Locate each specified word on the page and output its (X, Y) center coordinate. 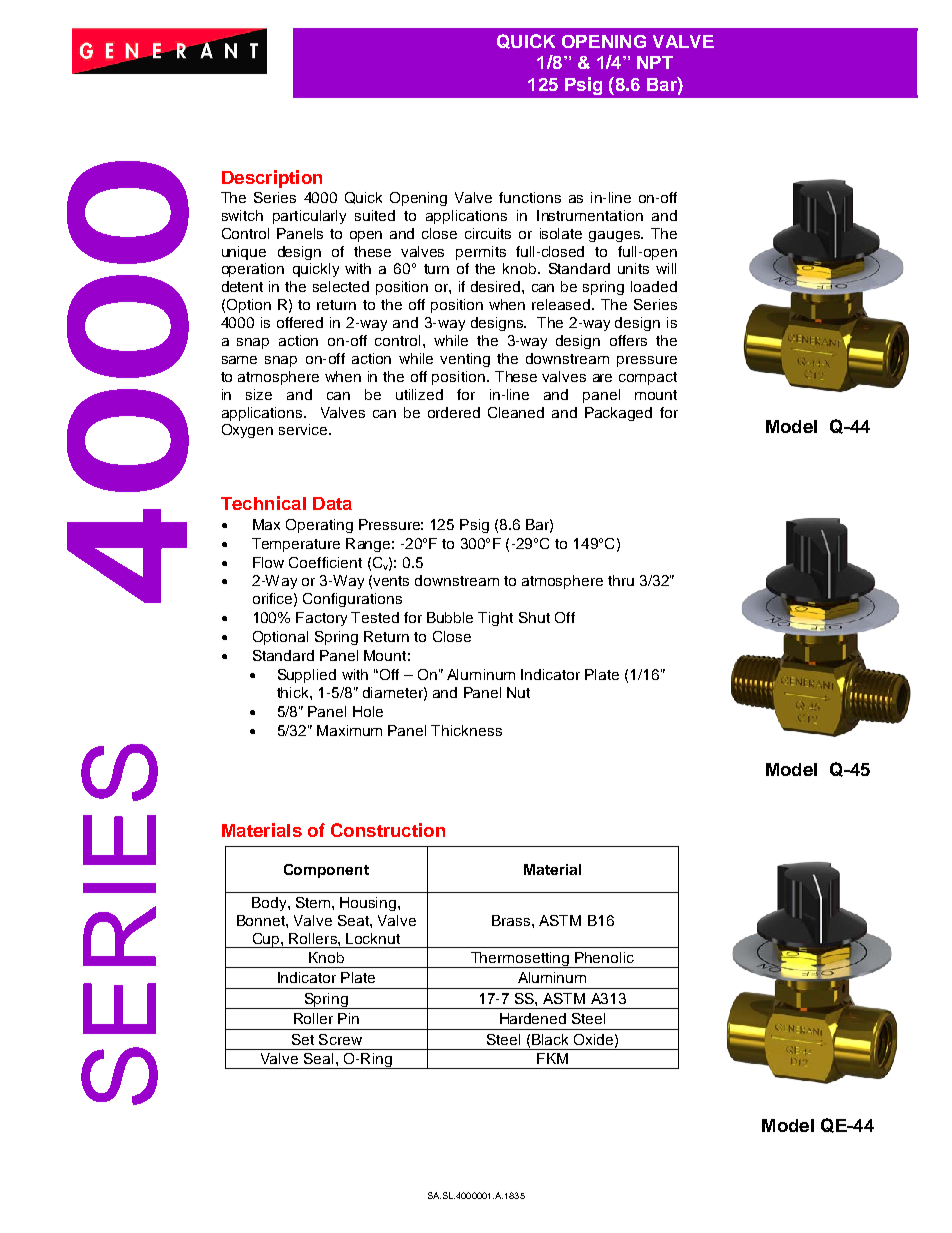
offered (300, 322)
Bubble (450, 617)
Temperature (296, 545)
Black (550, 1039)
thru (621, 580)
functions (530, 197)
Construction (388, 830)
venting (465, 360)
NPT (655, 62)
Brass (511, 920)
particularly (309, 217)
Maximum (349, 730)
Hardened (533, 1018)
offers (628, 340)
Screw (340, 1039)
